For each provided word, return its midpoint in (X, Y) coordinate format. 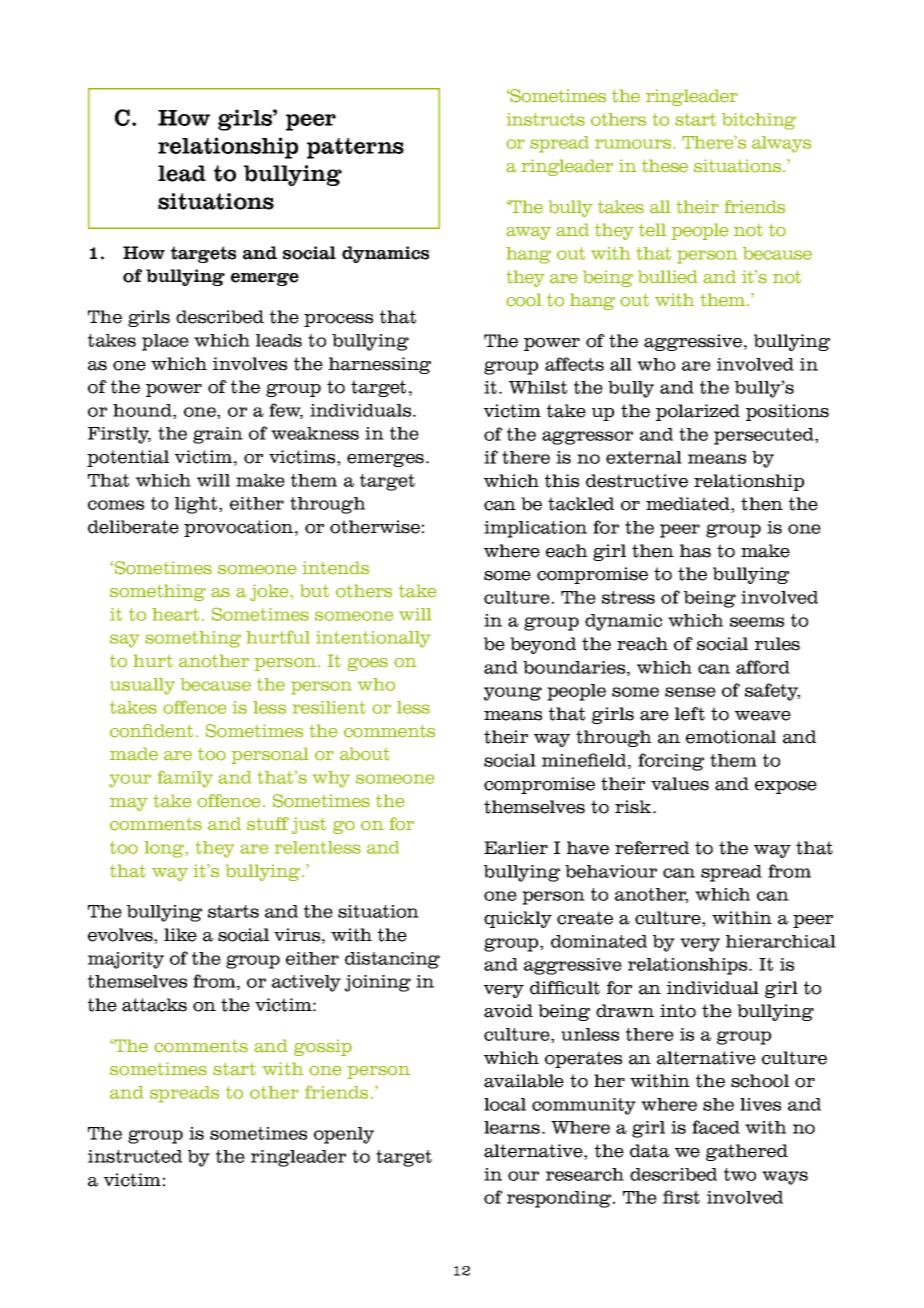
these (665, 166)
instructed (135, 1156)
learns (512, 1127)
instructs (546, 119)
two (740, 1174)
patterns (355, 148)
